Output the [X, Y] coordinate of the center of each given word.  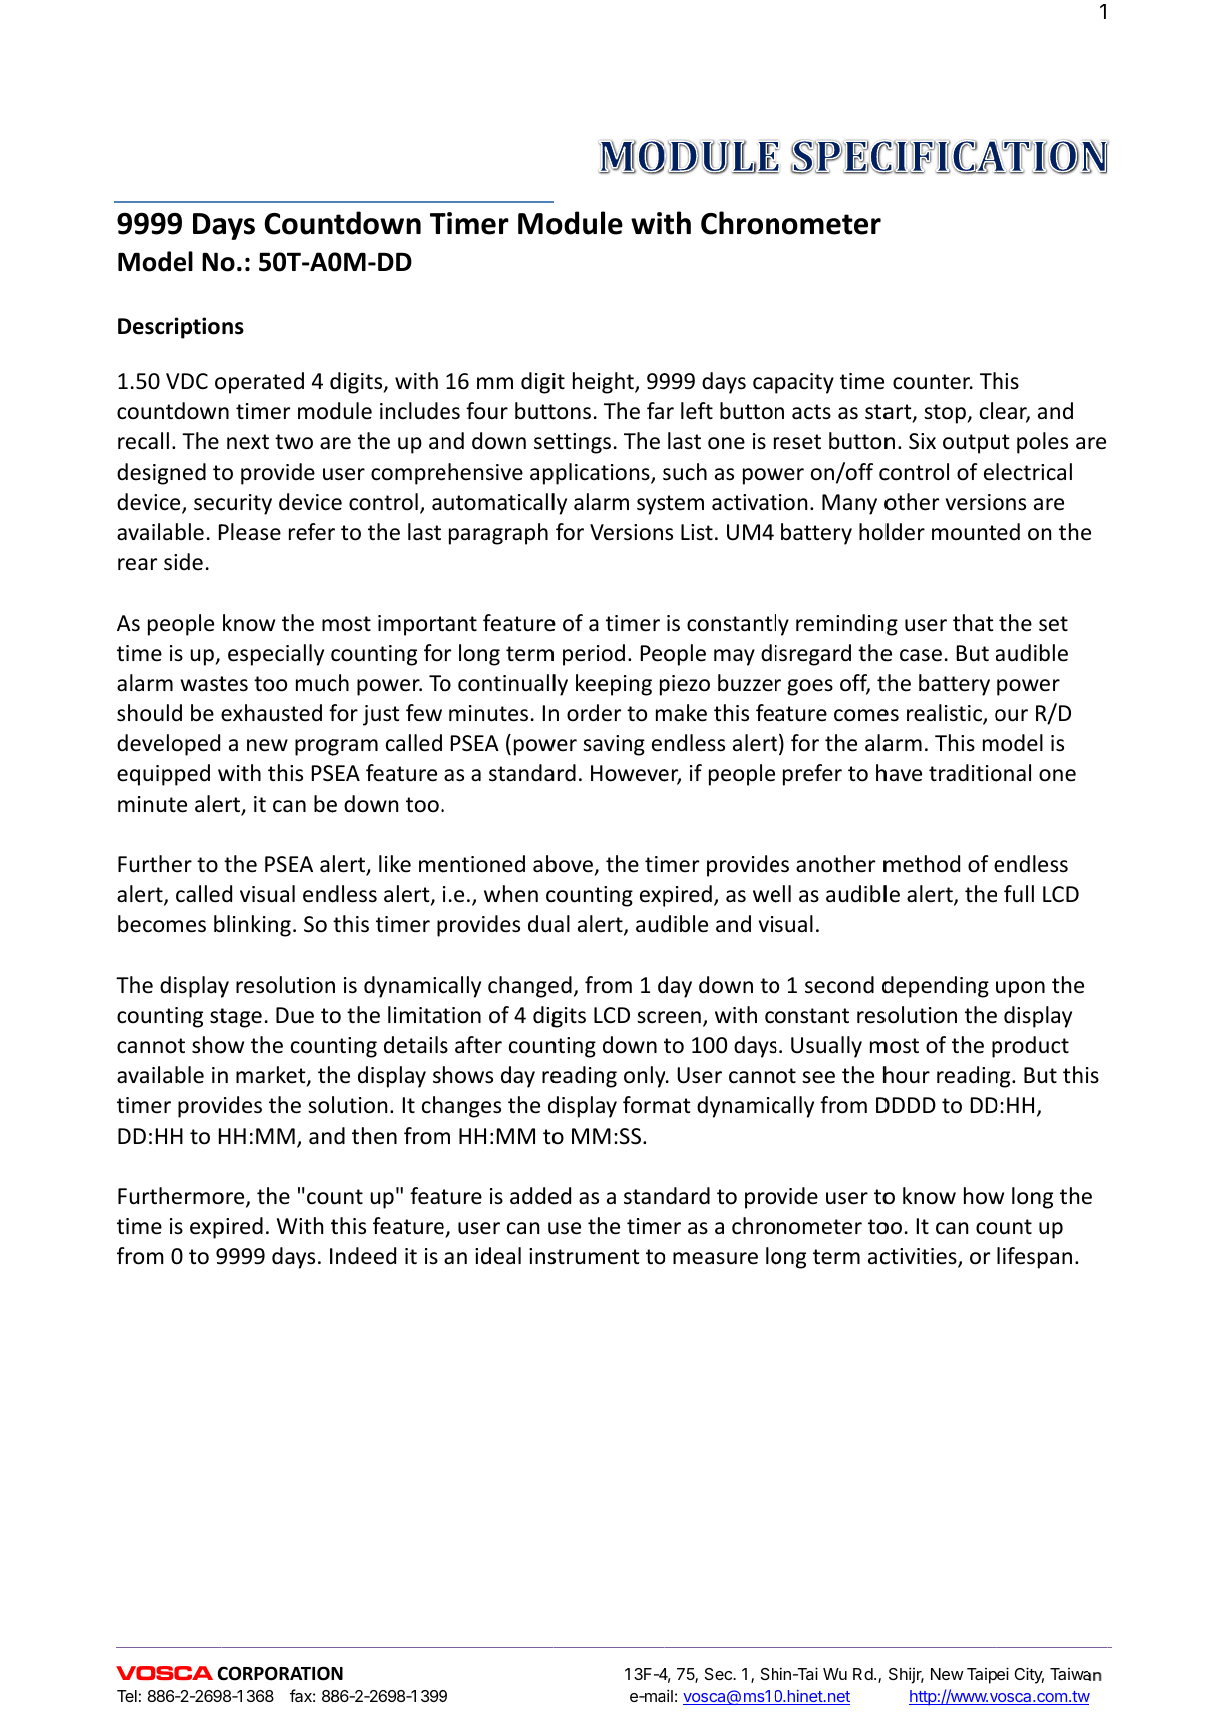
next [248, 442]
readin [967, 1075]
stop [946, 414]
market [272, 1076]
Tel [127, 1696]
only [646, 1077]
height [604, 383]
